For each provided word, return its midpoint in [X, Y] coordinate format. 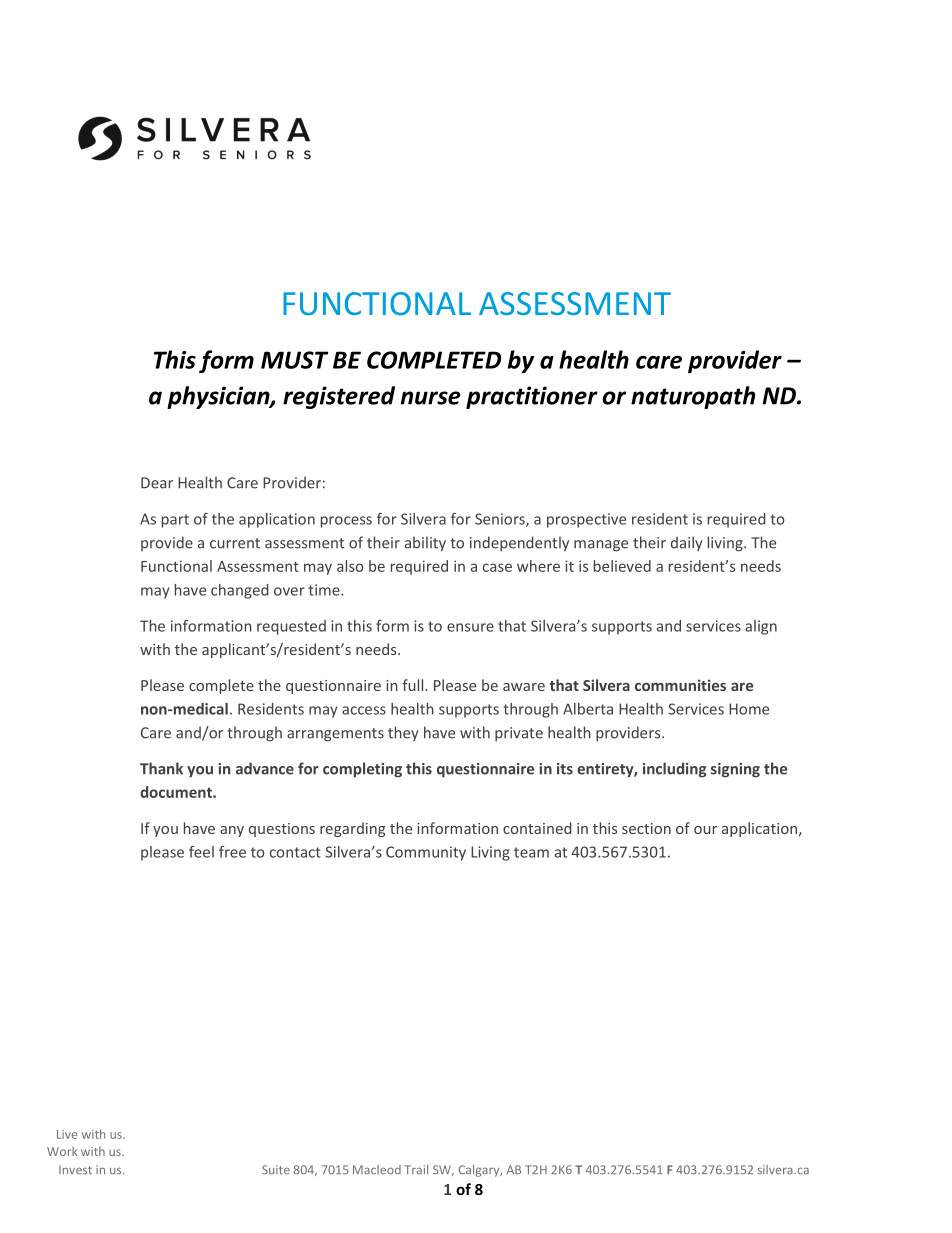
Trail [416, 1169]
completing [362, 770]
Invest [75, 1170]
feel [201, 852]
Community [426, 853]
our [705, 830]
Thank [161, 768]
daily [687, 543]
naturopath [693, 397]
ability [425, 544]
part [175, 521]
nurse [431, 398]
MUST [294, 360]
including [674, 770]
